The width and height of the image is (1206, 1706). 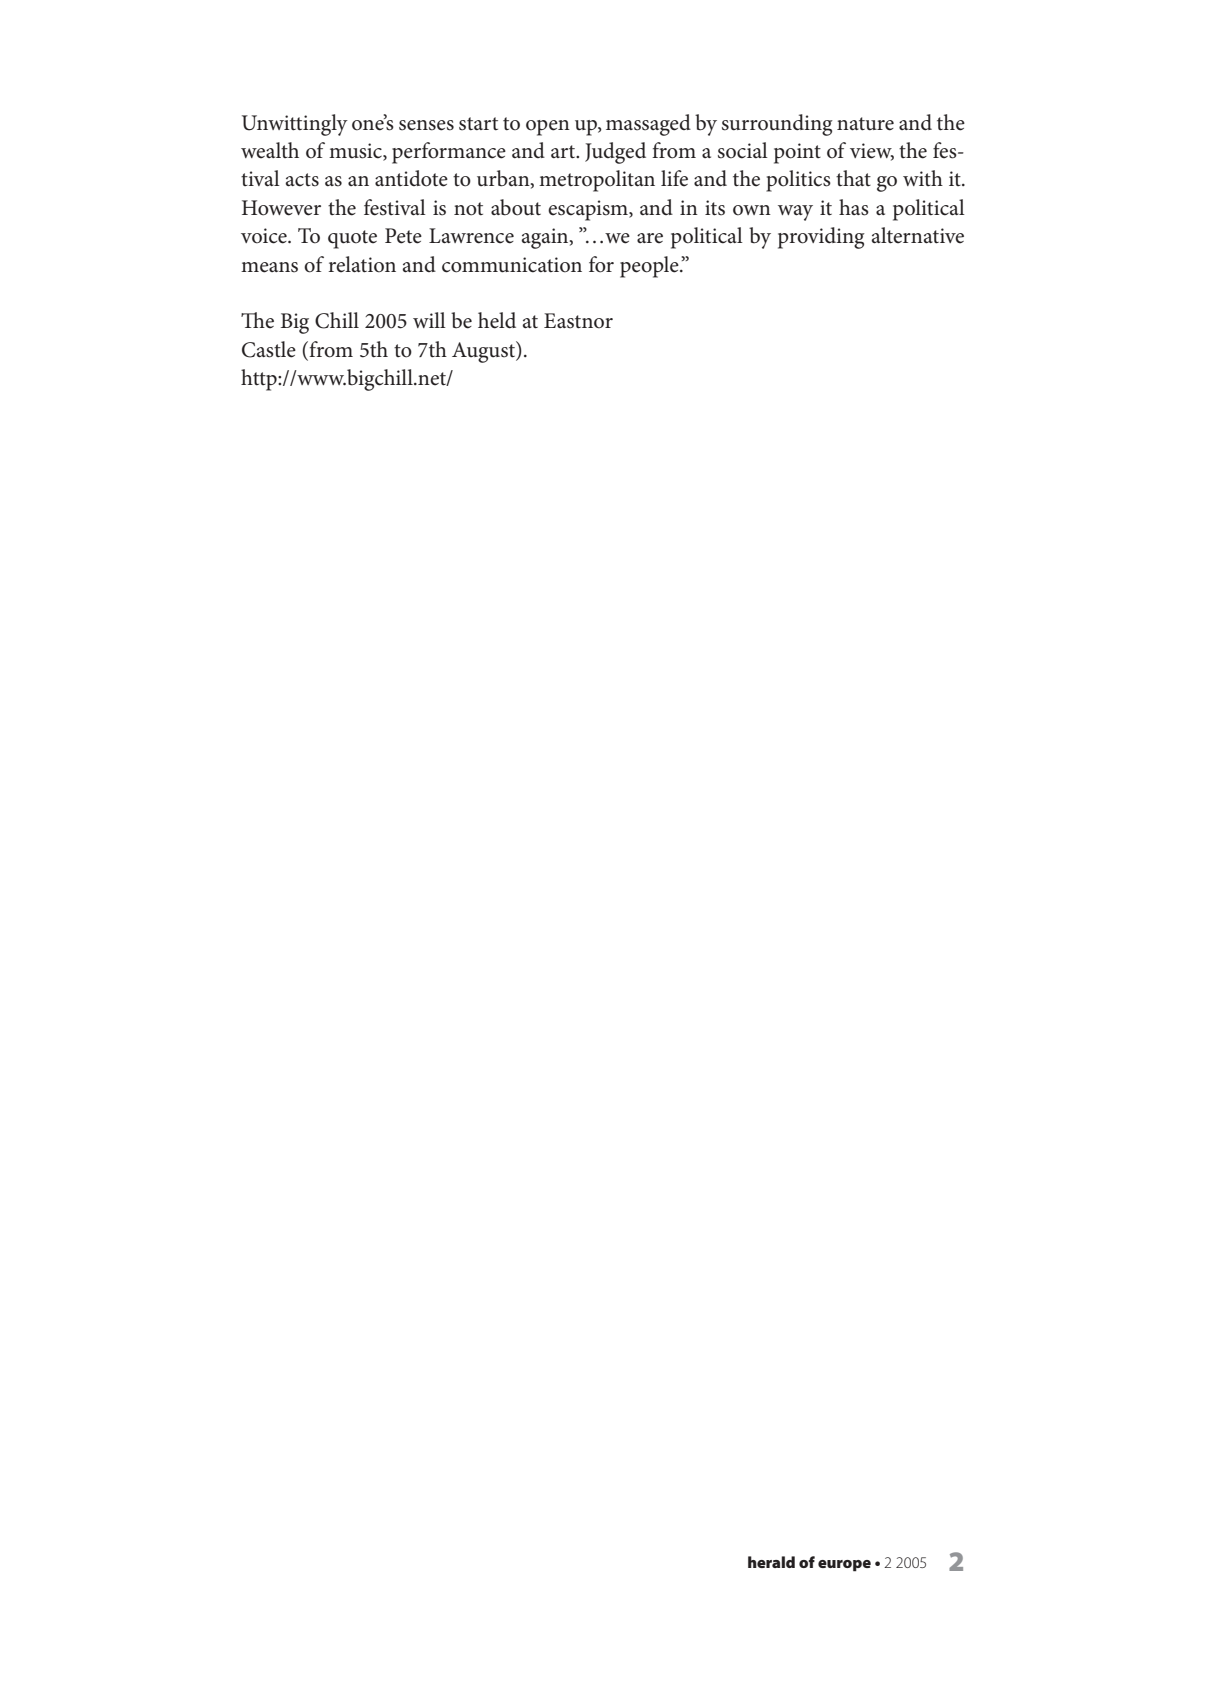 What do you see at coordinates (269, 267) in the image?
I see `means` at bounding box center [269, 267].
